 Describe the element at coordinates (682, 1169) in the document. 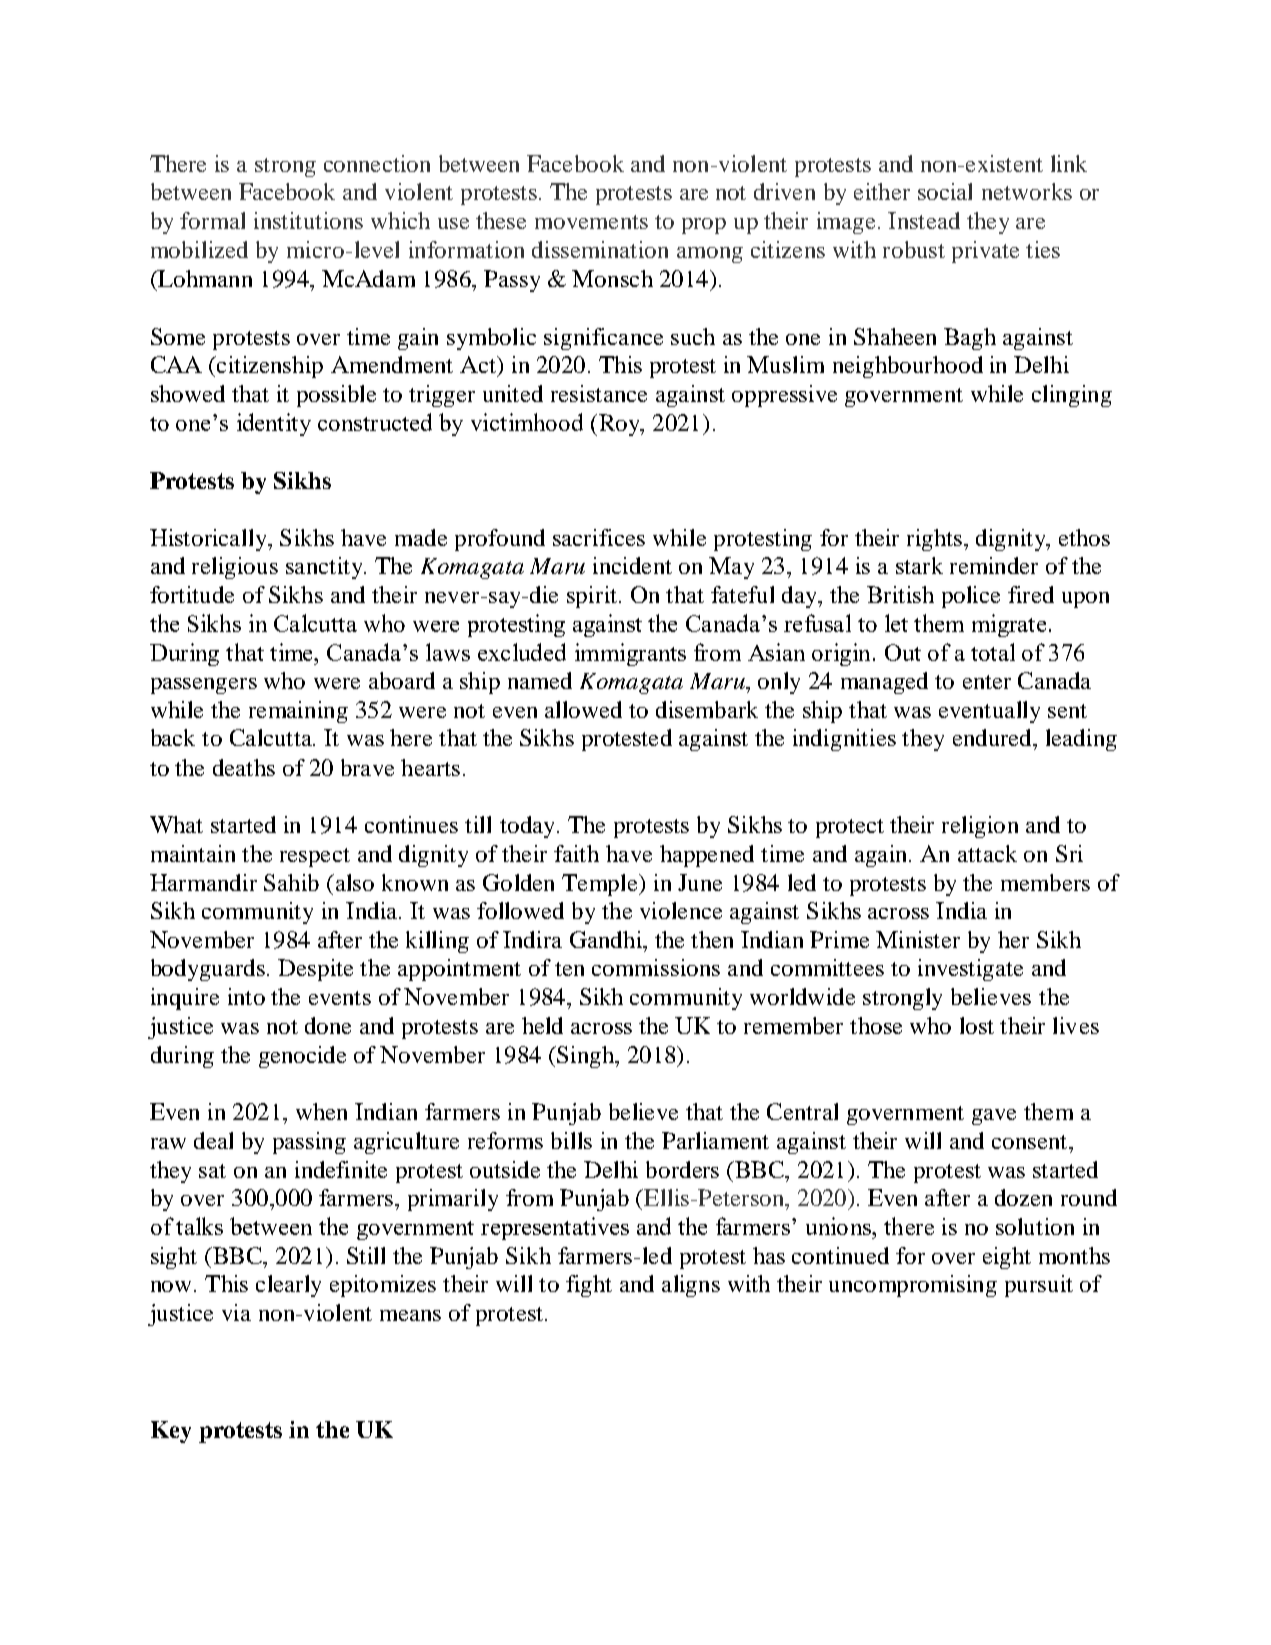

I see `borders` at that location.
